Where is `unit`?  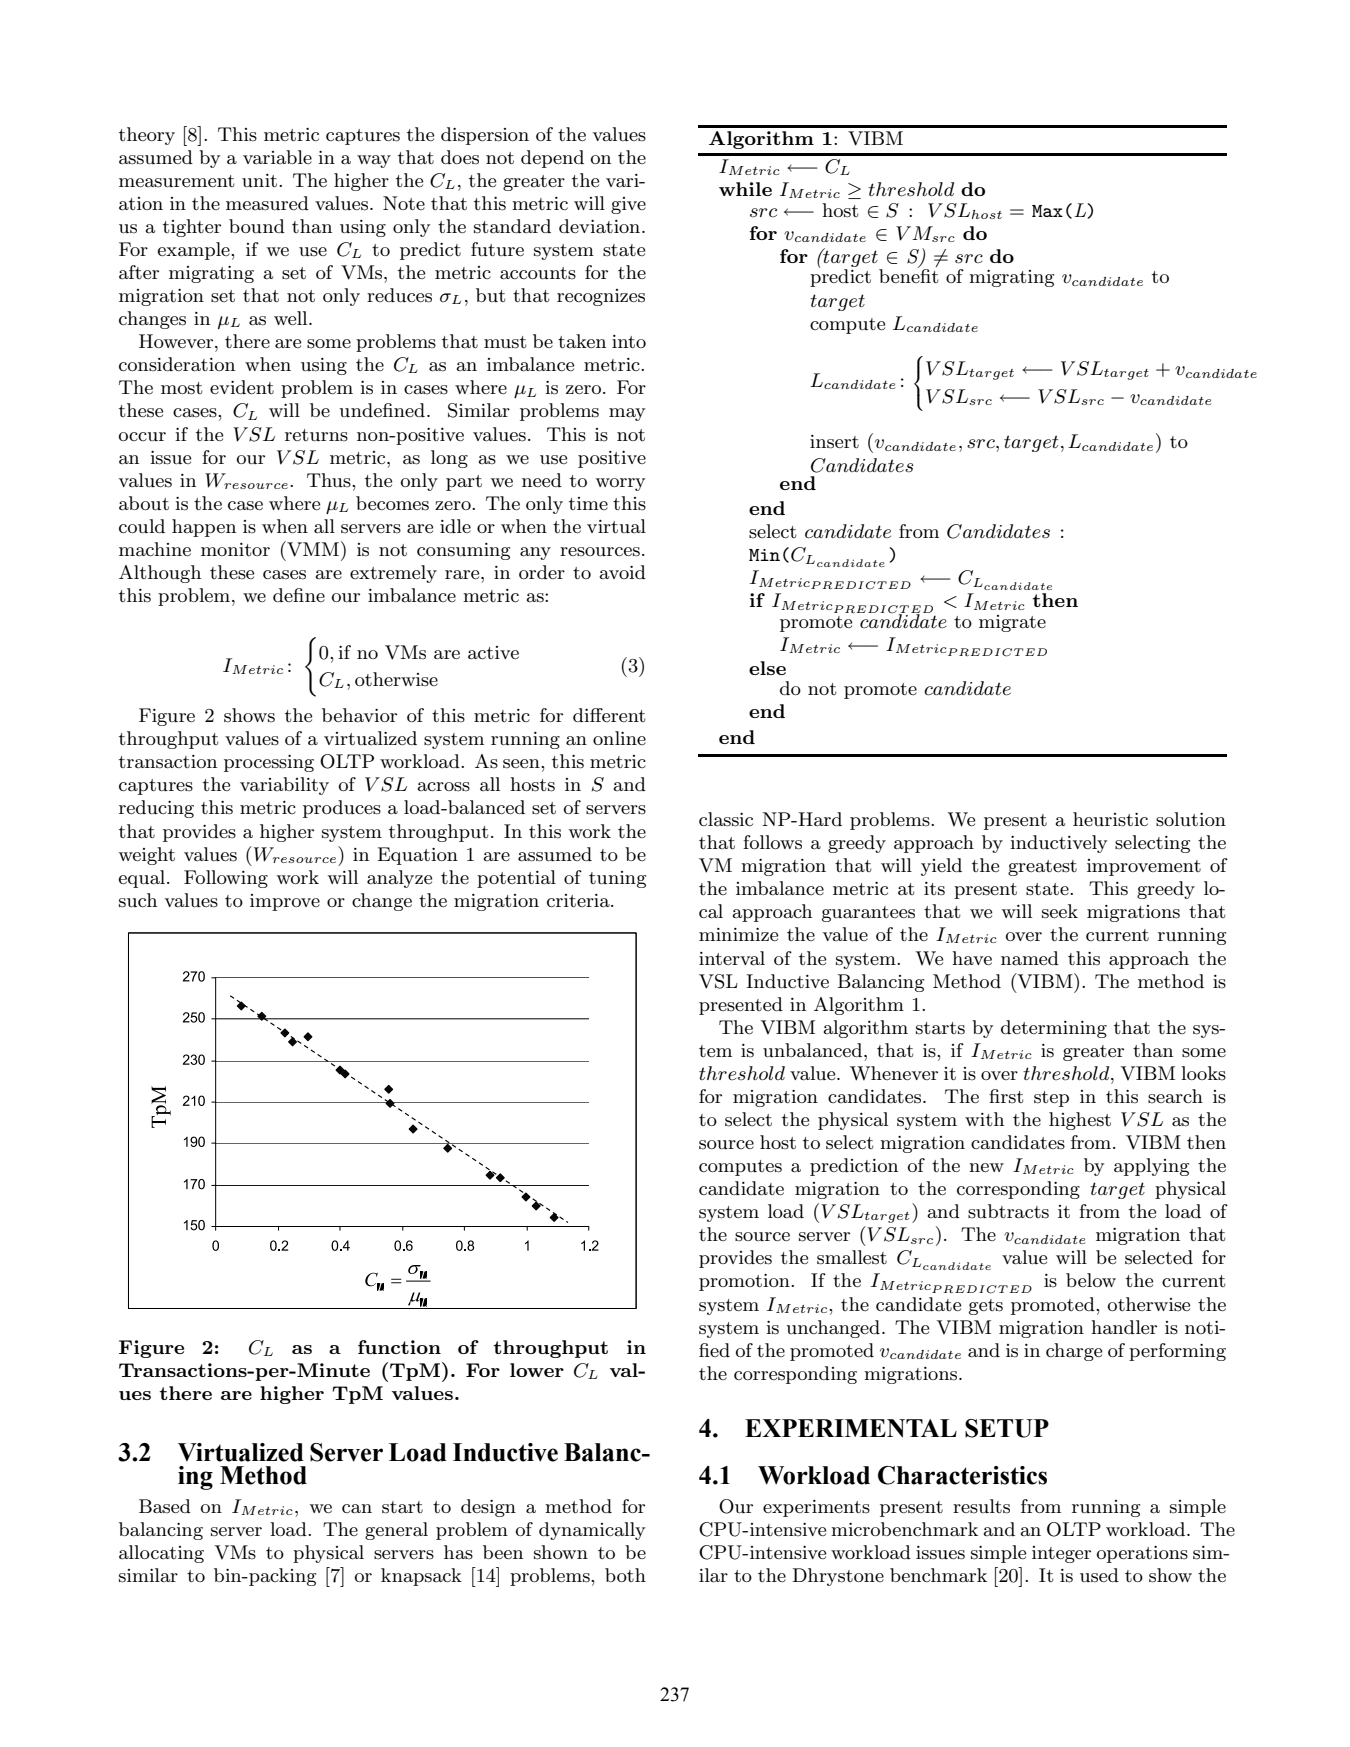
unit is located at coordinates (259, 180).
